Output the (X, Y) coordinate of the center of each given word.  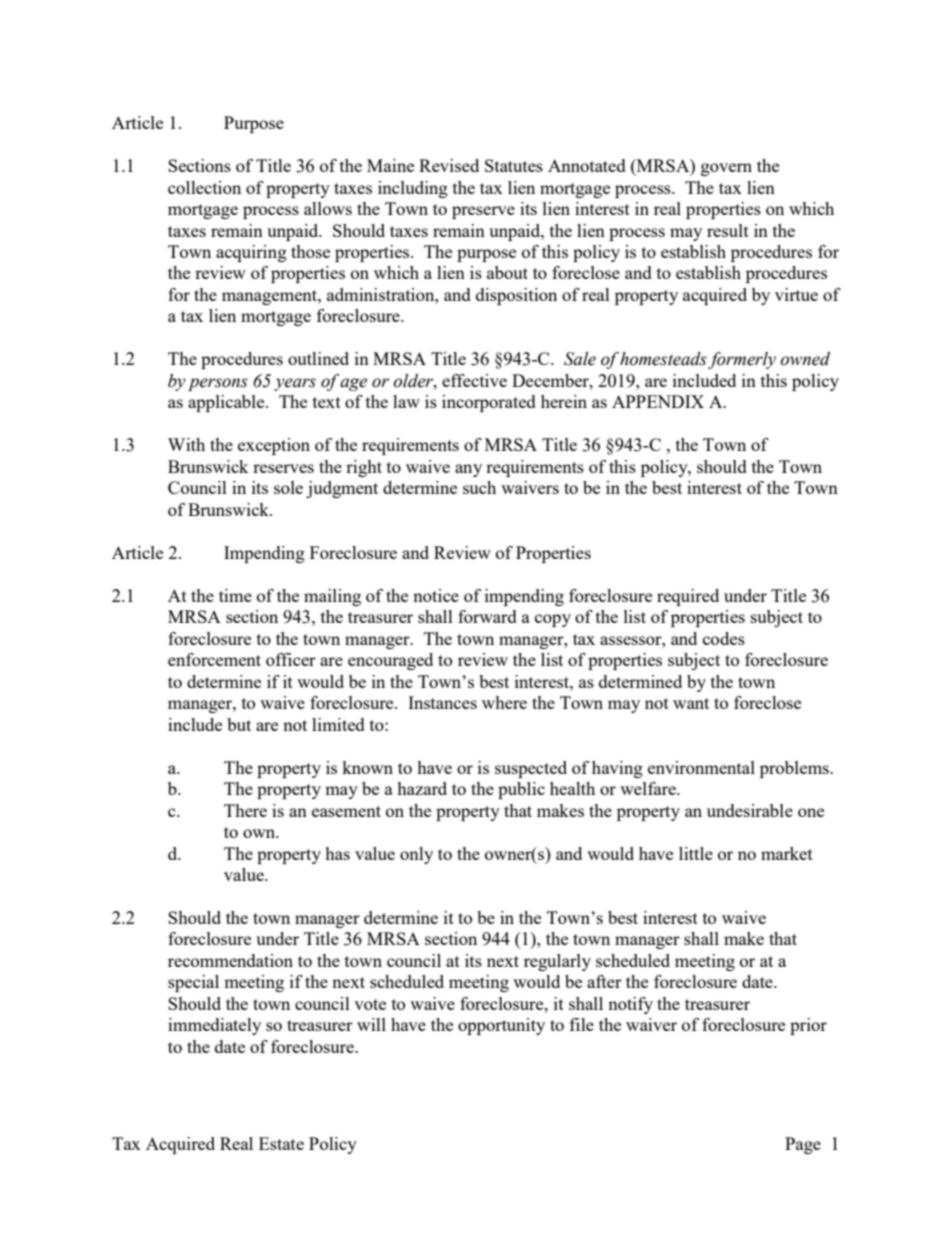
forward (487, 616)
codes (724, 638)
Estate (281, 1143)
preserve (483, 212)
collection (204, 187)
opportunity (501, 1026)
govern (726, 169)
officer (291, 659)
